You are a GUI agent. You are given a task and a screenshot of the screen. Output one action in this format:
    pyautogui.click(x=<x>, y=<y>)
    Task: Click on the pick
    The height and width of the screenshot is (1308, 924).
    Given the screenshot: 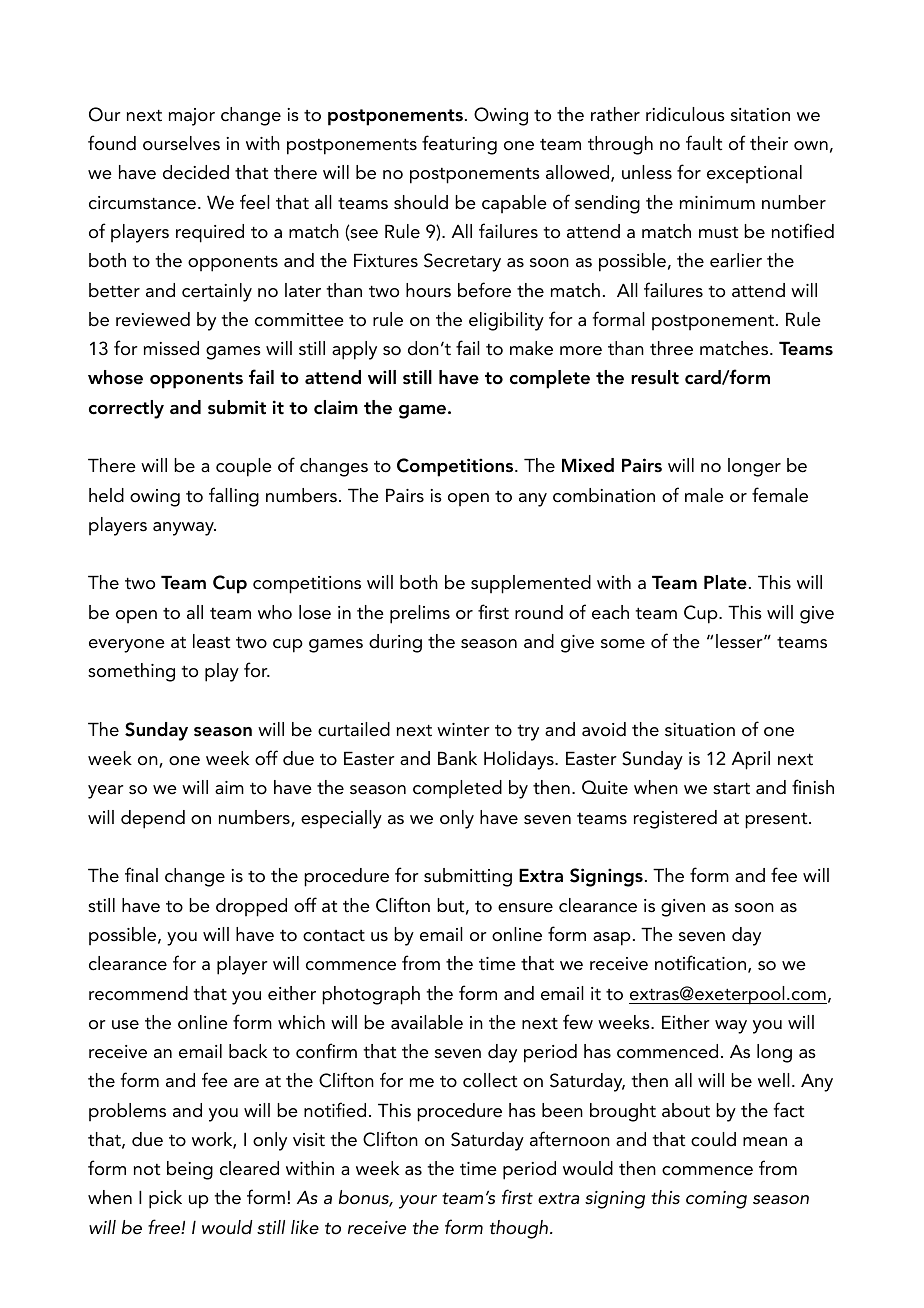 What is the action you would take?
    pyautogui.click(x=165, y=1199)
